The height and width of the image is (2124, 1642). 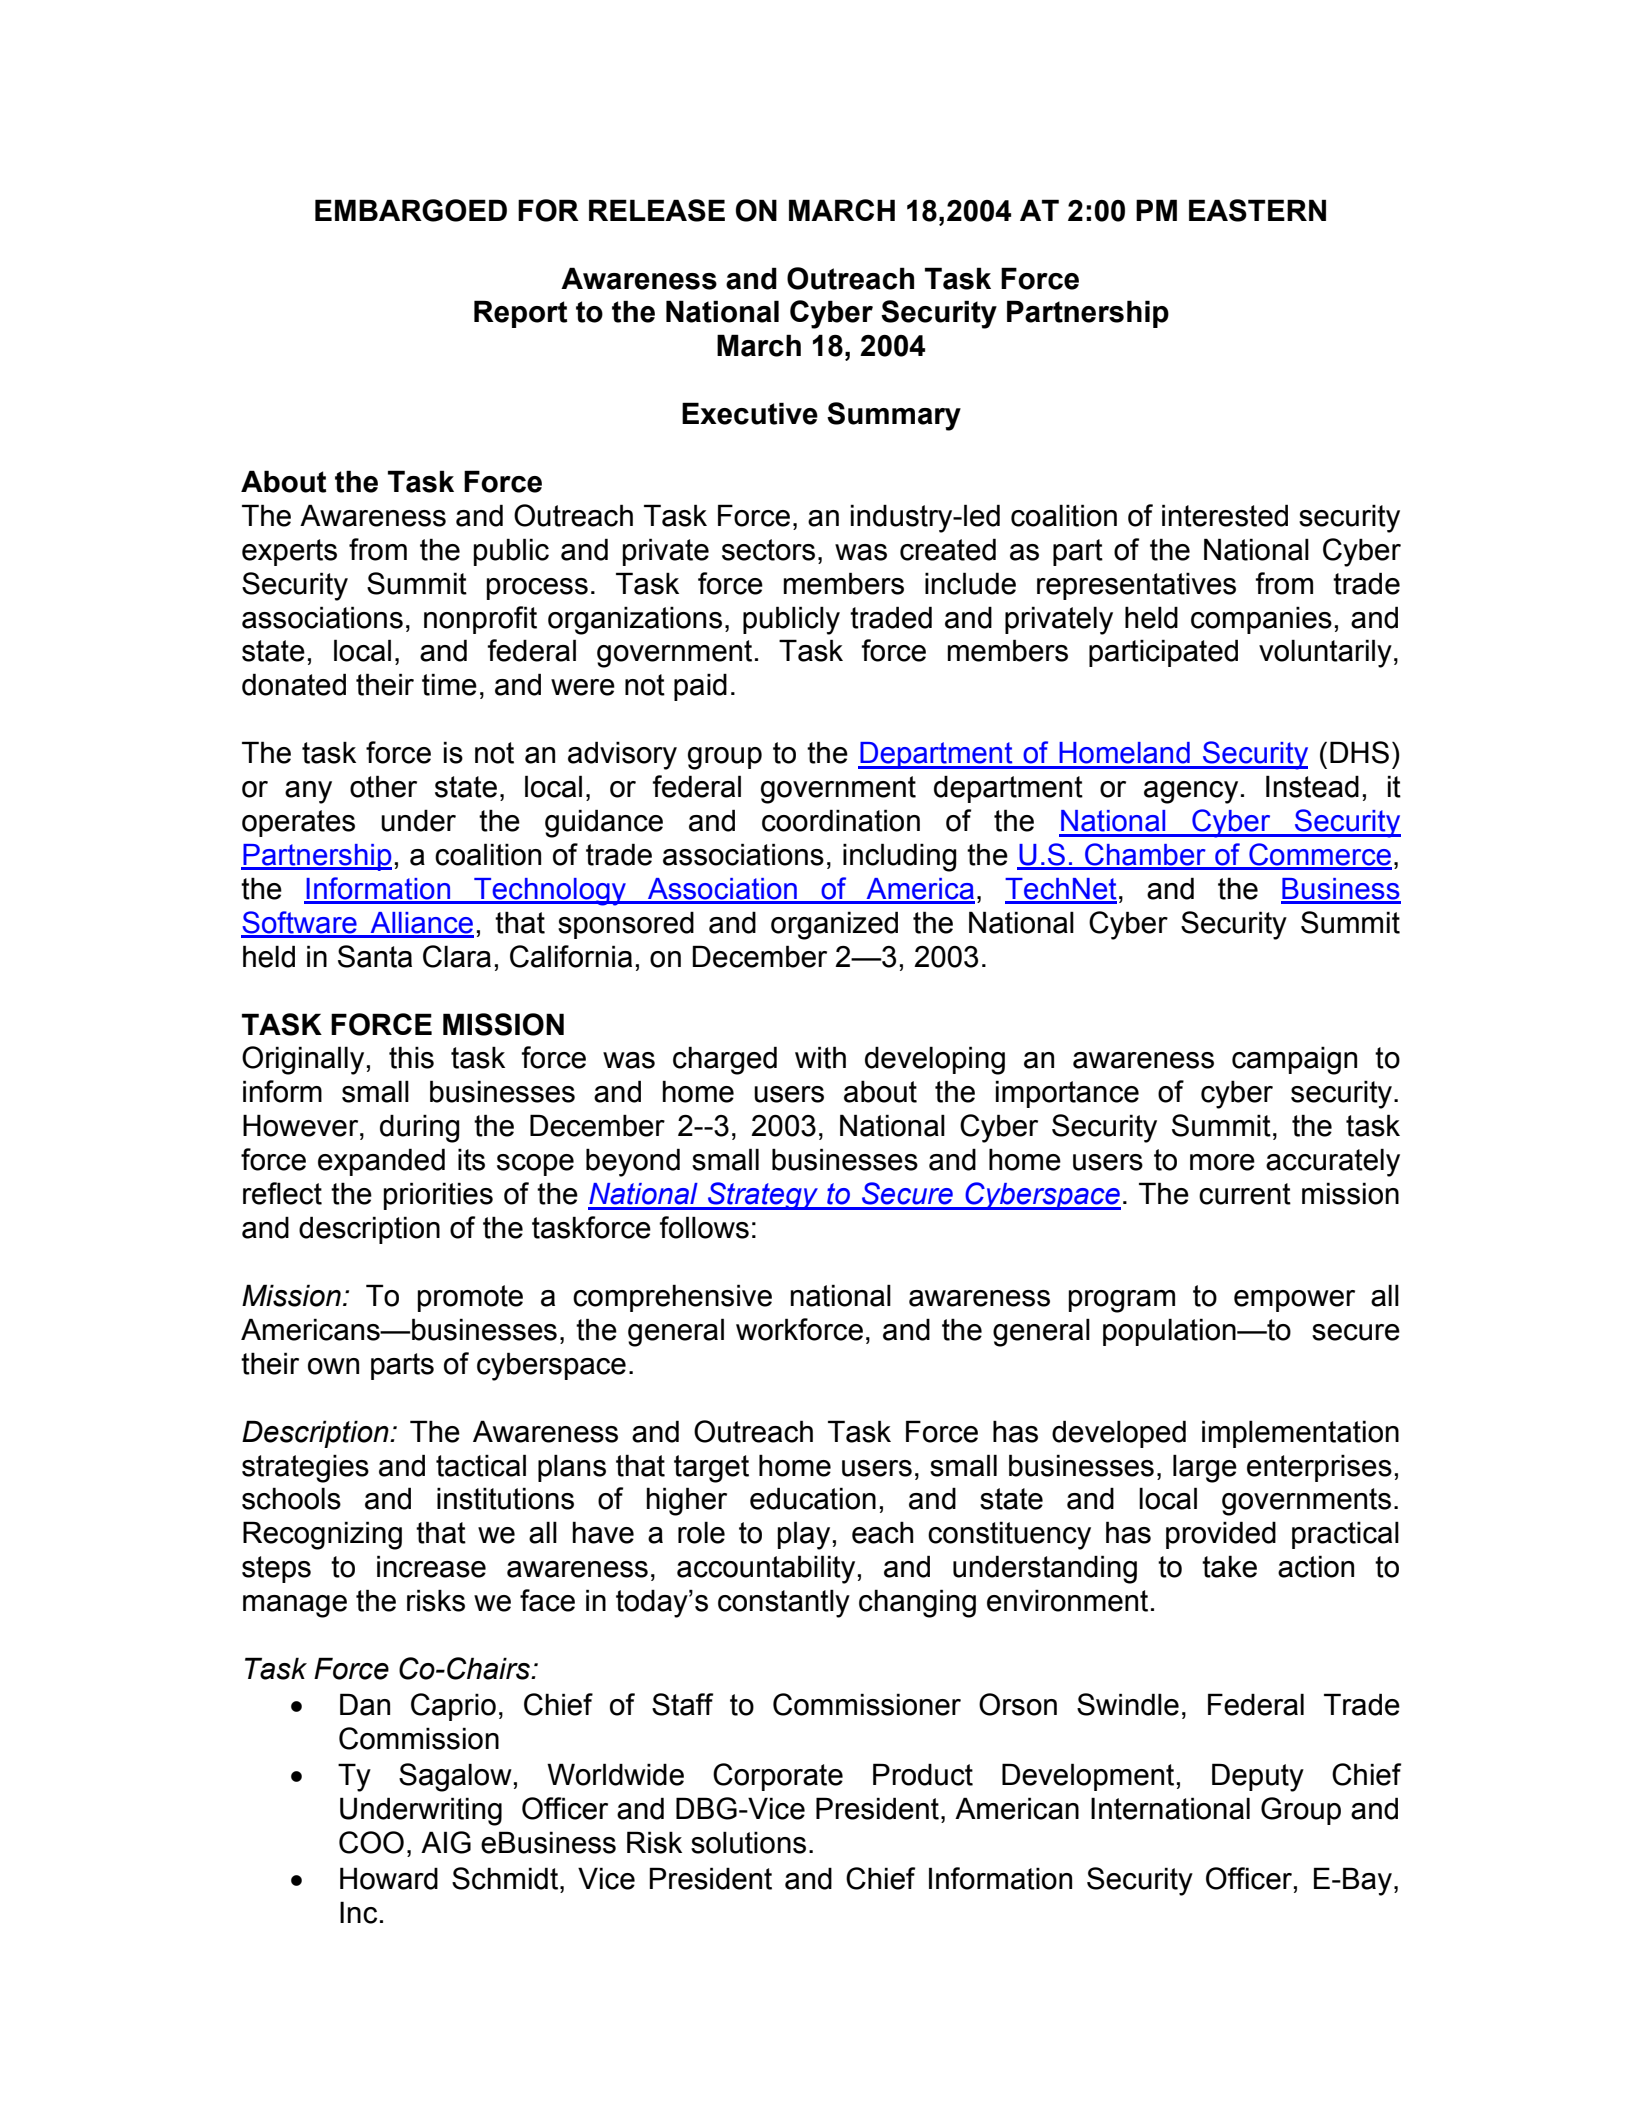 I want to click on EMBARGOED, so click(x=411, y=210).
